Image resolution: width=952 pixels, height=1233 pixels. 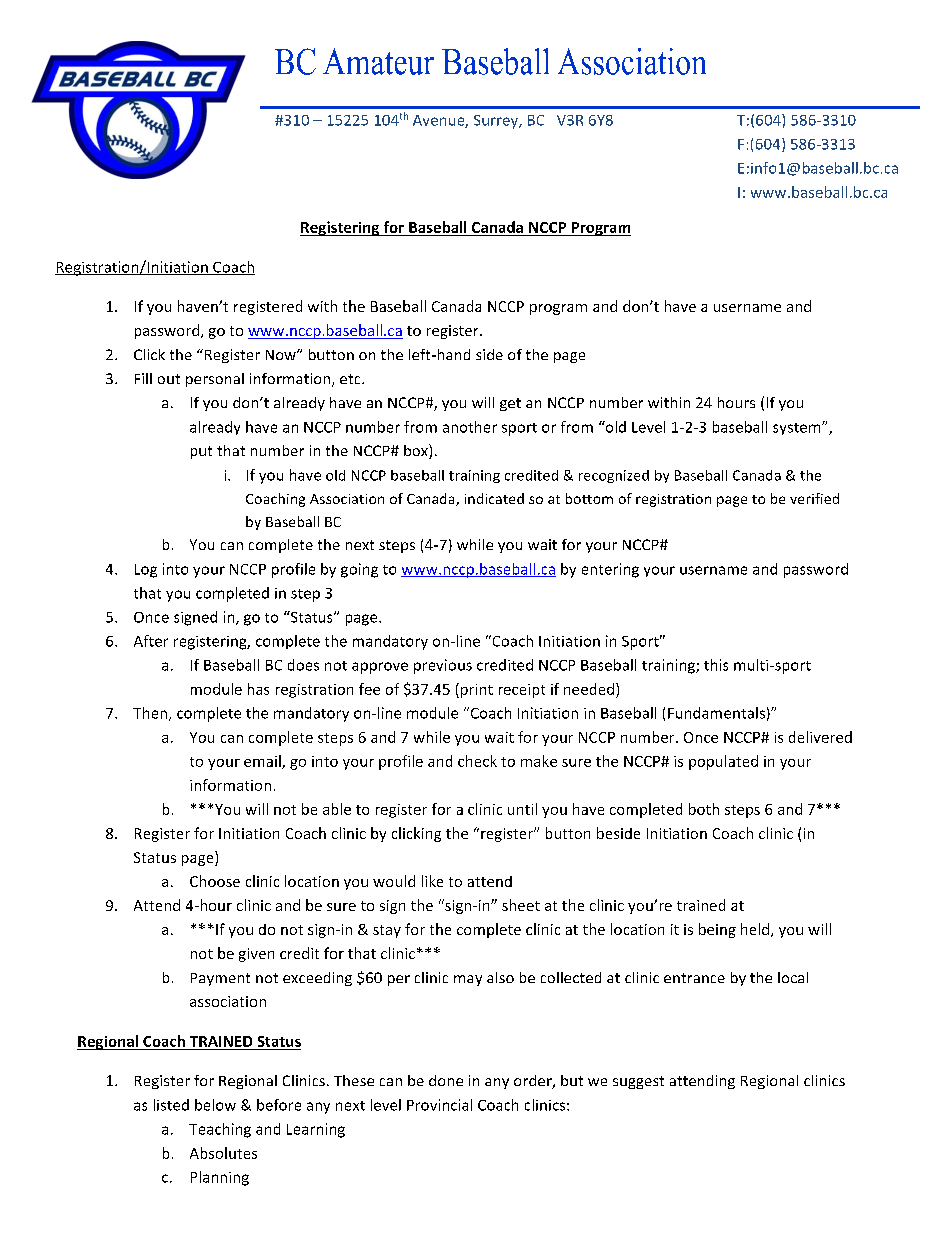 I want to click on get, so click(x=510, y=404).
